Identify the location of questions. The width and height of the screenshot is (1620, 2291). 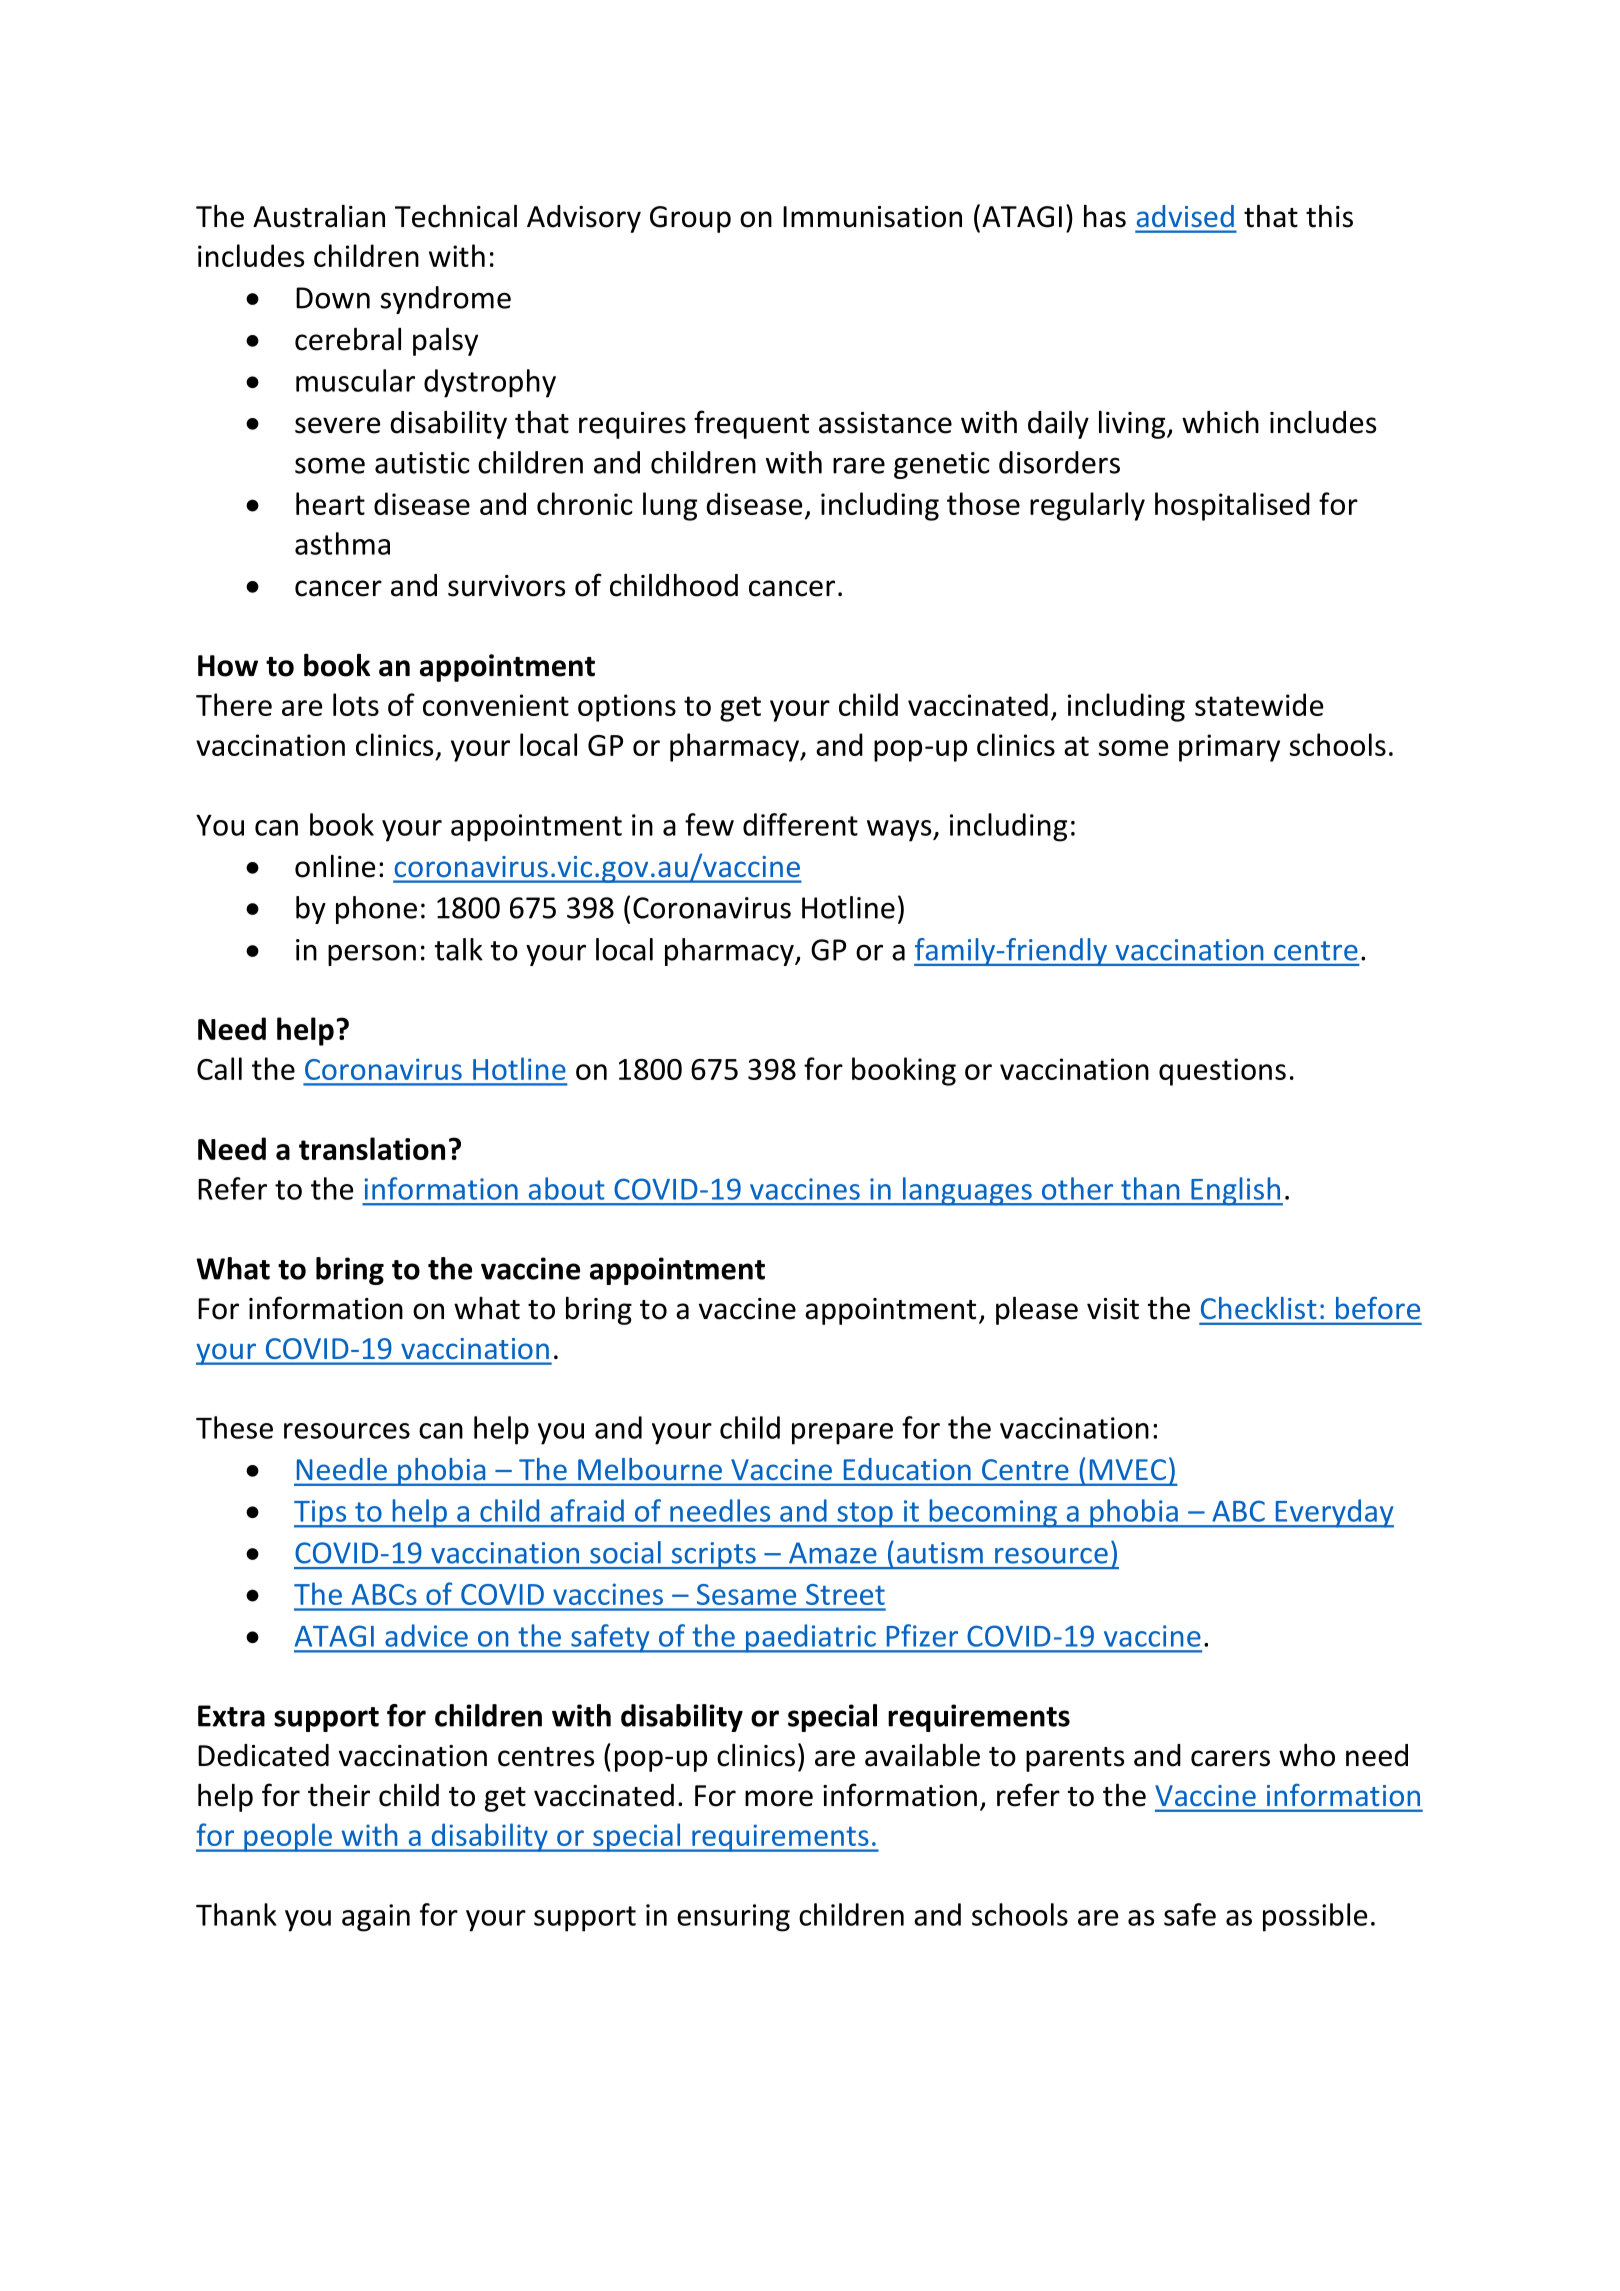
(1222, 1072).
